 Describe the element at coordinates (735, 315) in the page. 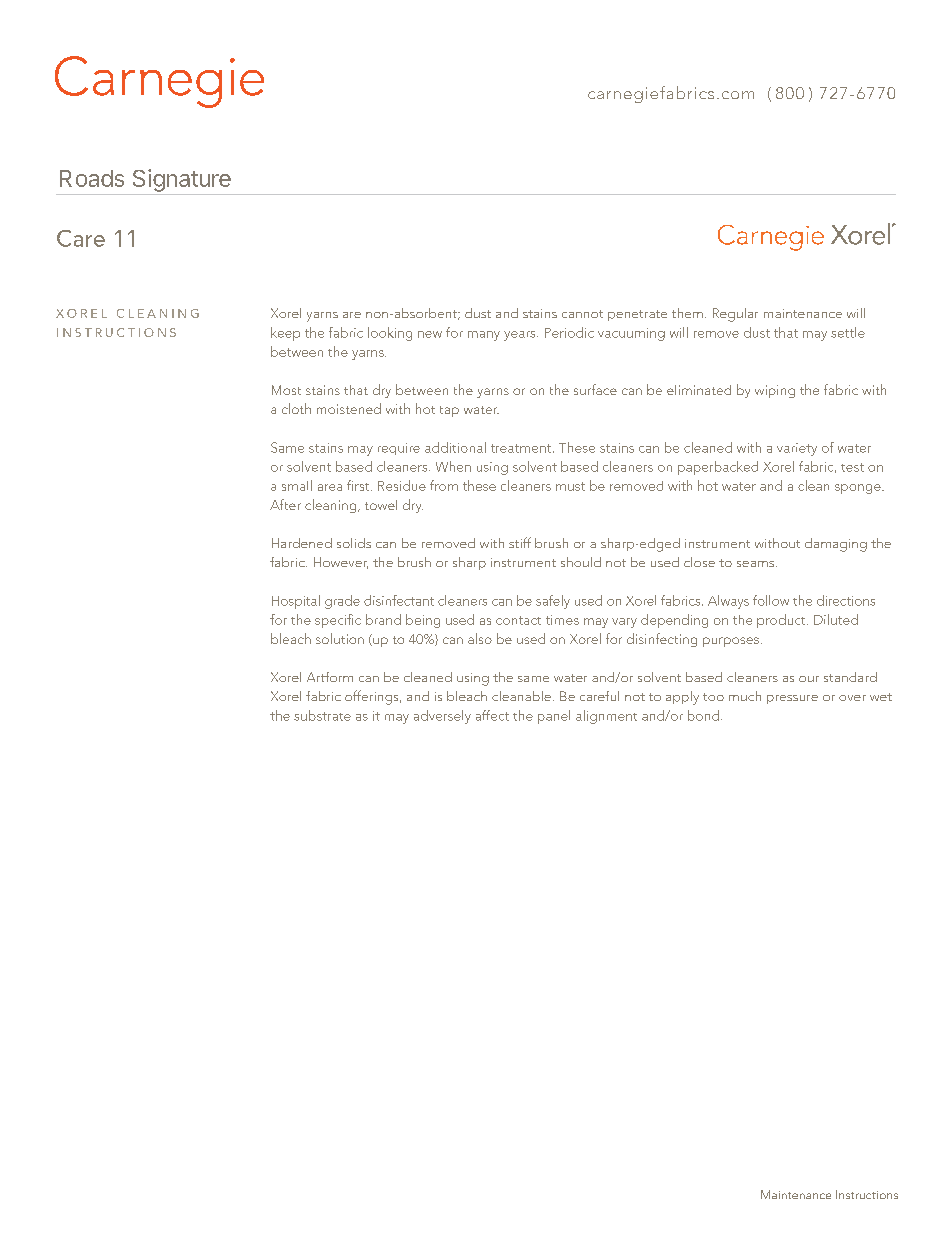

I see `Regular` at that location.
